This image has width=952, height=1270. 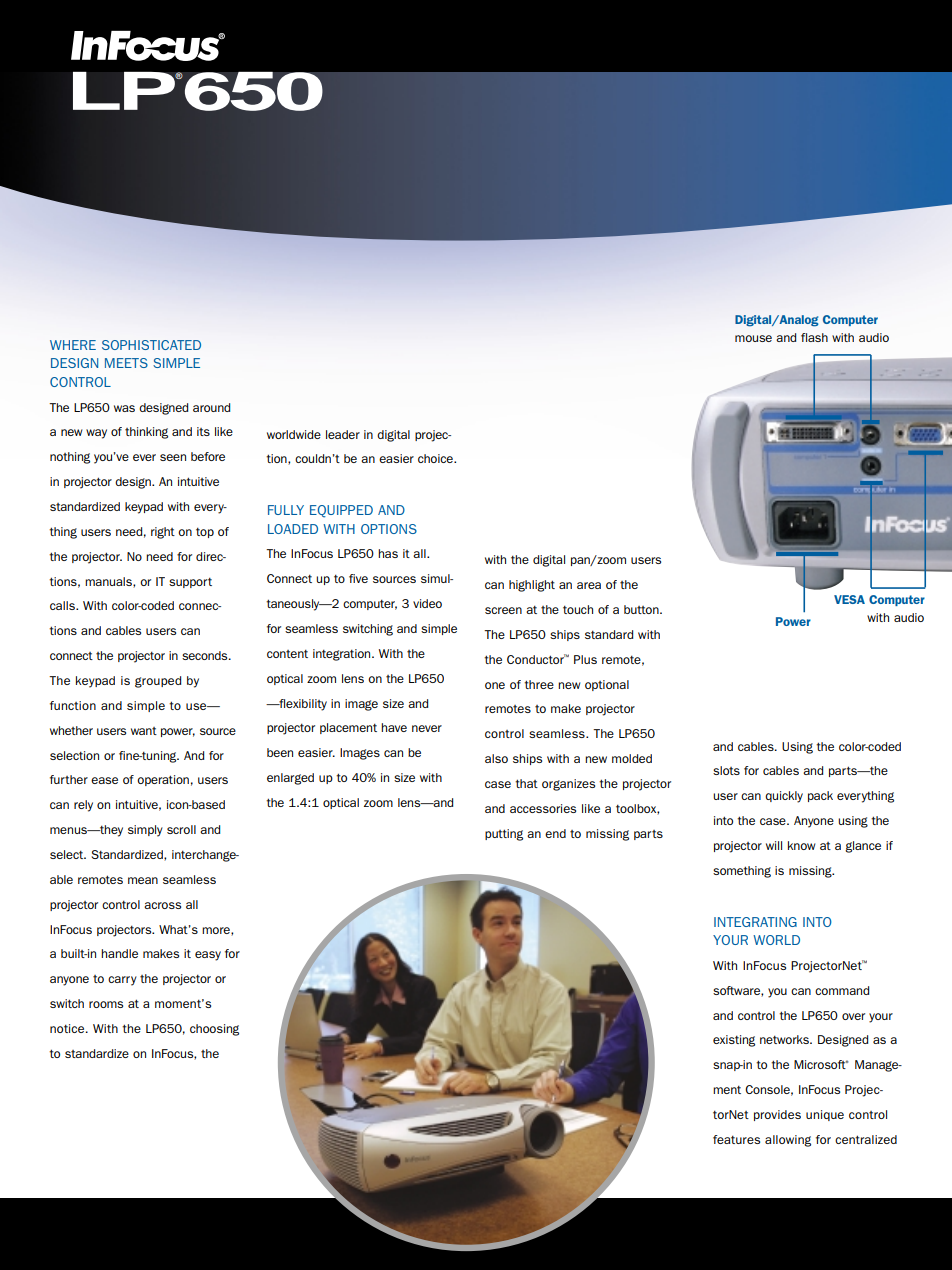 What do you see at coordinates (126, 363) in the image?
I see `MEETS` at bounding box center [126, 363].
